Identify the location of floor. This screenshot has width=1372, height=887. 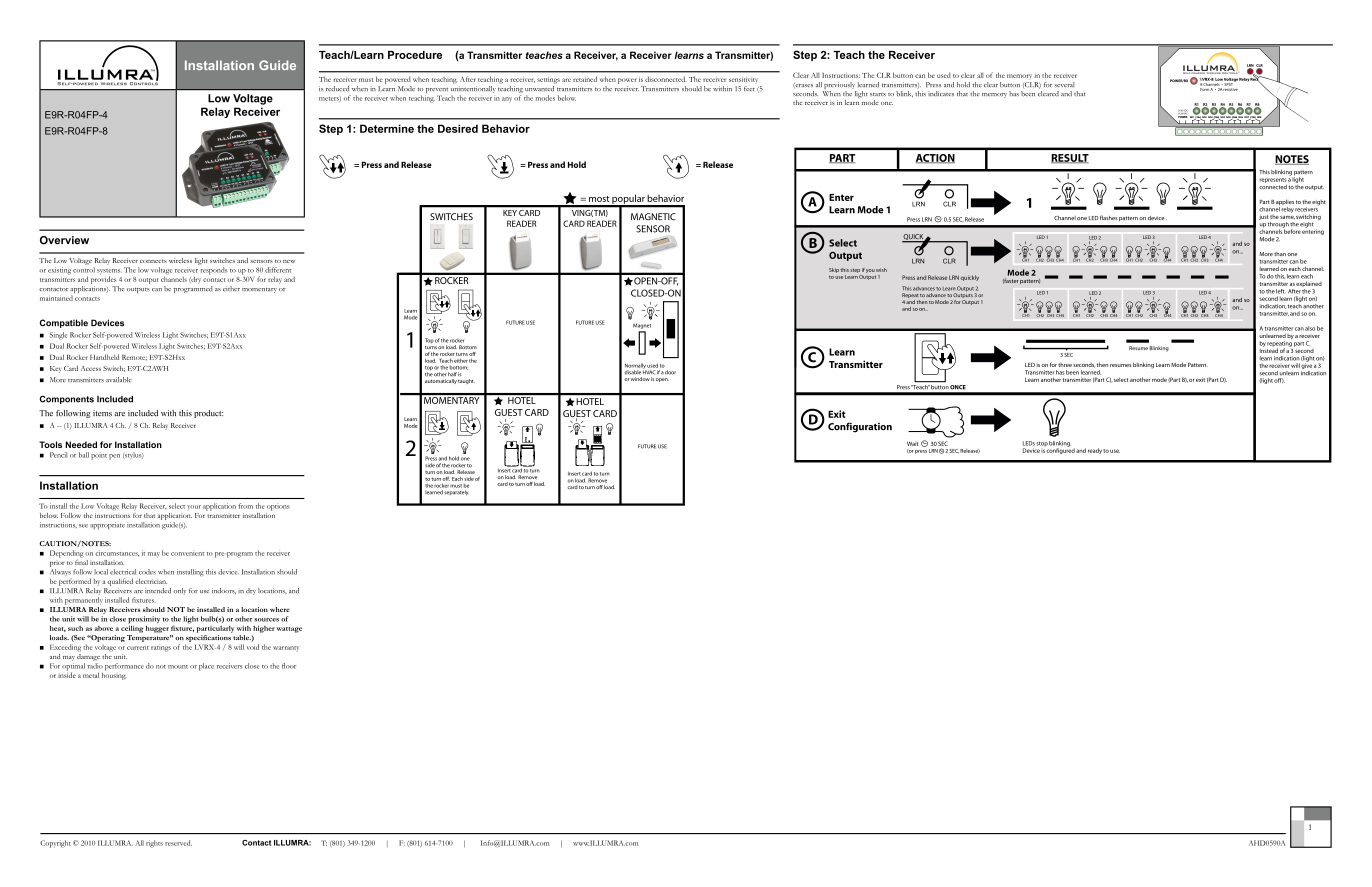
(289, 666).
